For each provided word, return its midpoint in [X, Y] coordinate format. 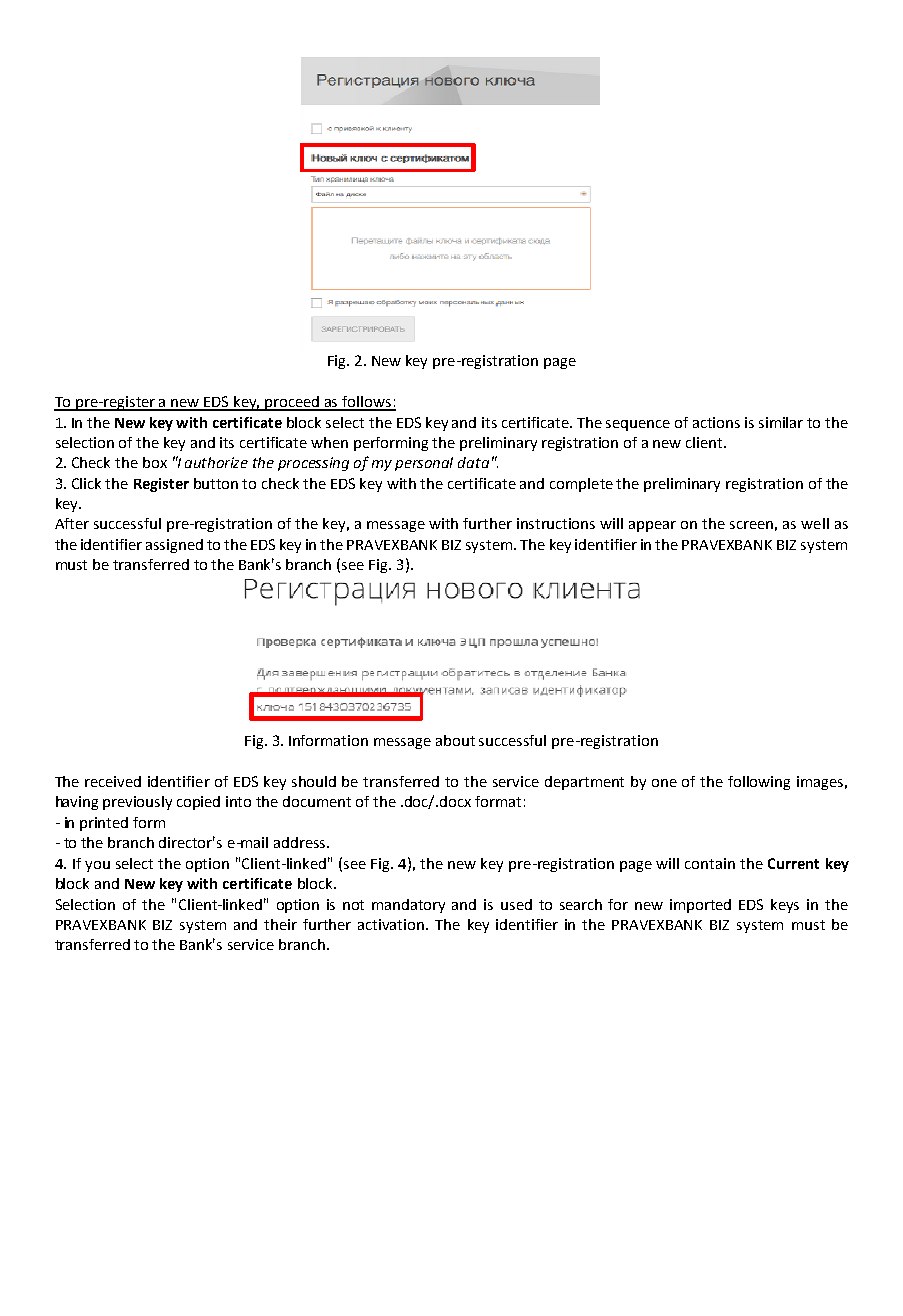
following [759, 783]
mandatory [408, 906]
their [280, 924]
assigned [174, 546]
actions [716, 422]
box [155, 462]
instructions [556, 523]
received [113, 781]
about [455, 740]
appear [652, 526]
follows [367, 403]
